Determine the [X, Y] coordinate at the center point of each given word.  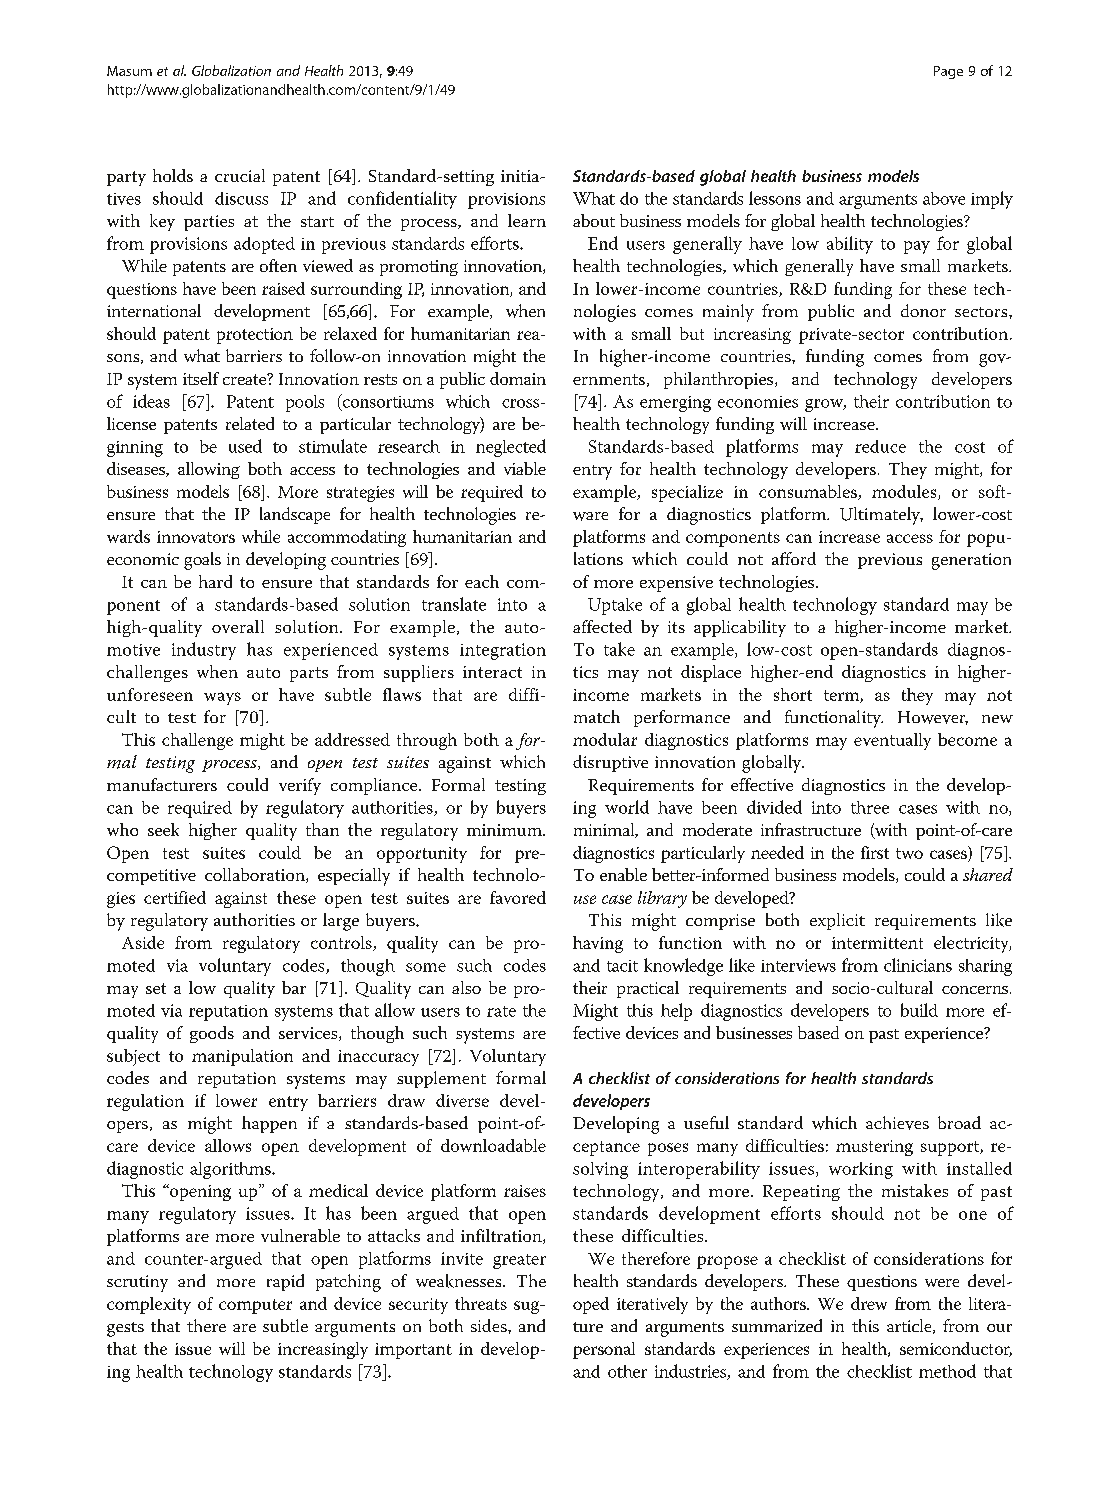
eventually [892, 741]
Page [948, 72]
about [594, 220]
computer [255, 1306]
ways [222, 698]
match [597, 716]
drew [869, 1303]
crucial [240, 175]
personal [604, 1350]
